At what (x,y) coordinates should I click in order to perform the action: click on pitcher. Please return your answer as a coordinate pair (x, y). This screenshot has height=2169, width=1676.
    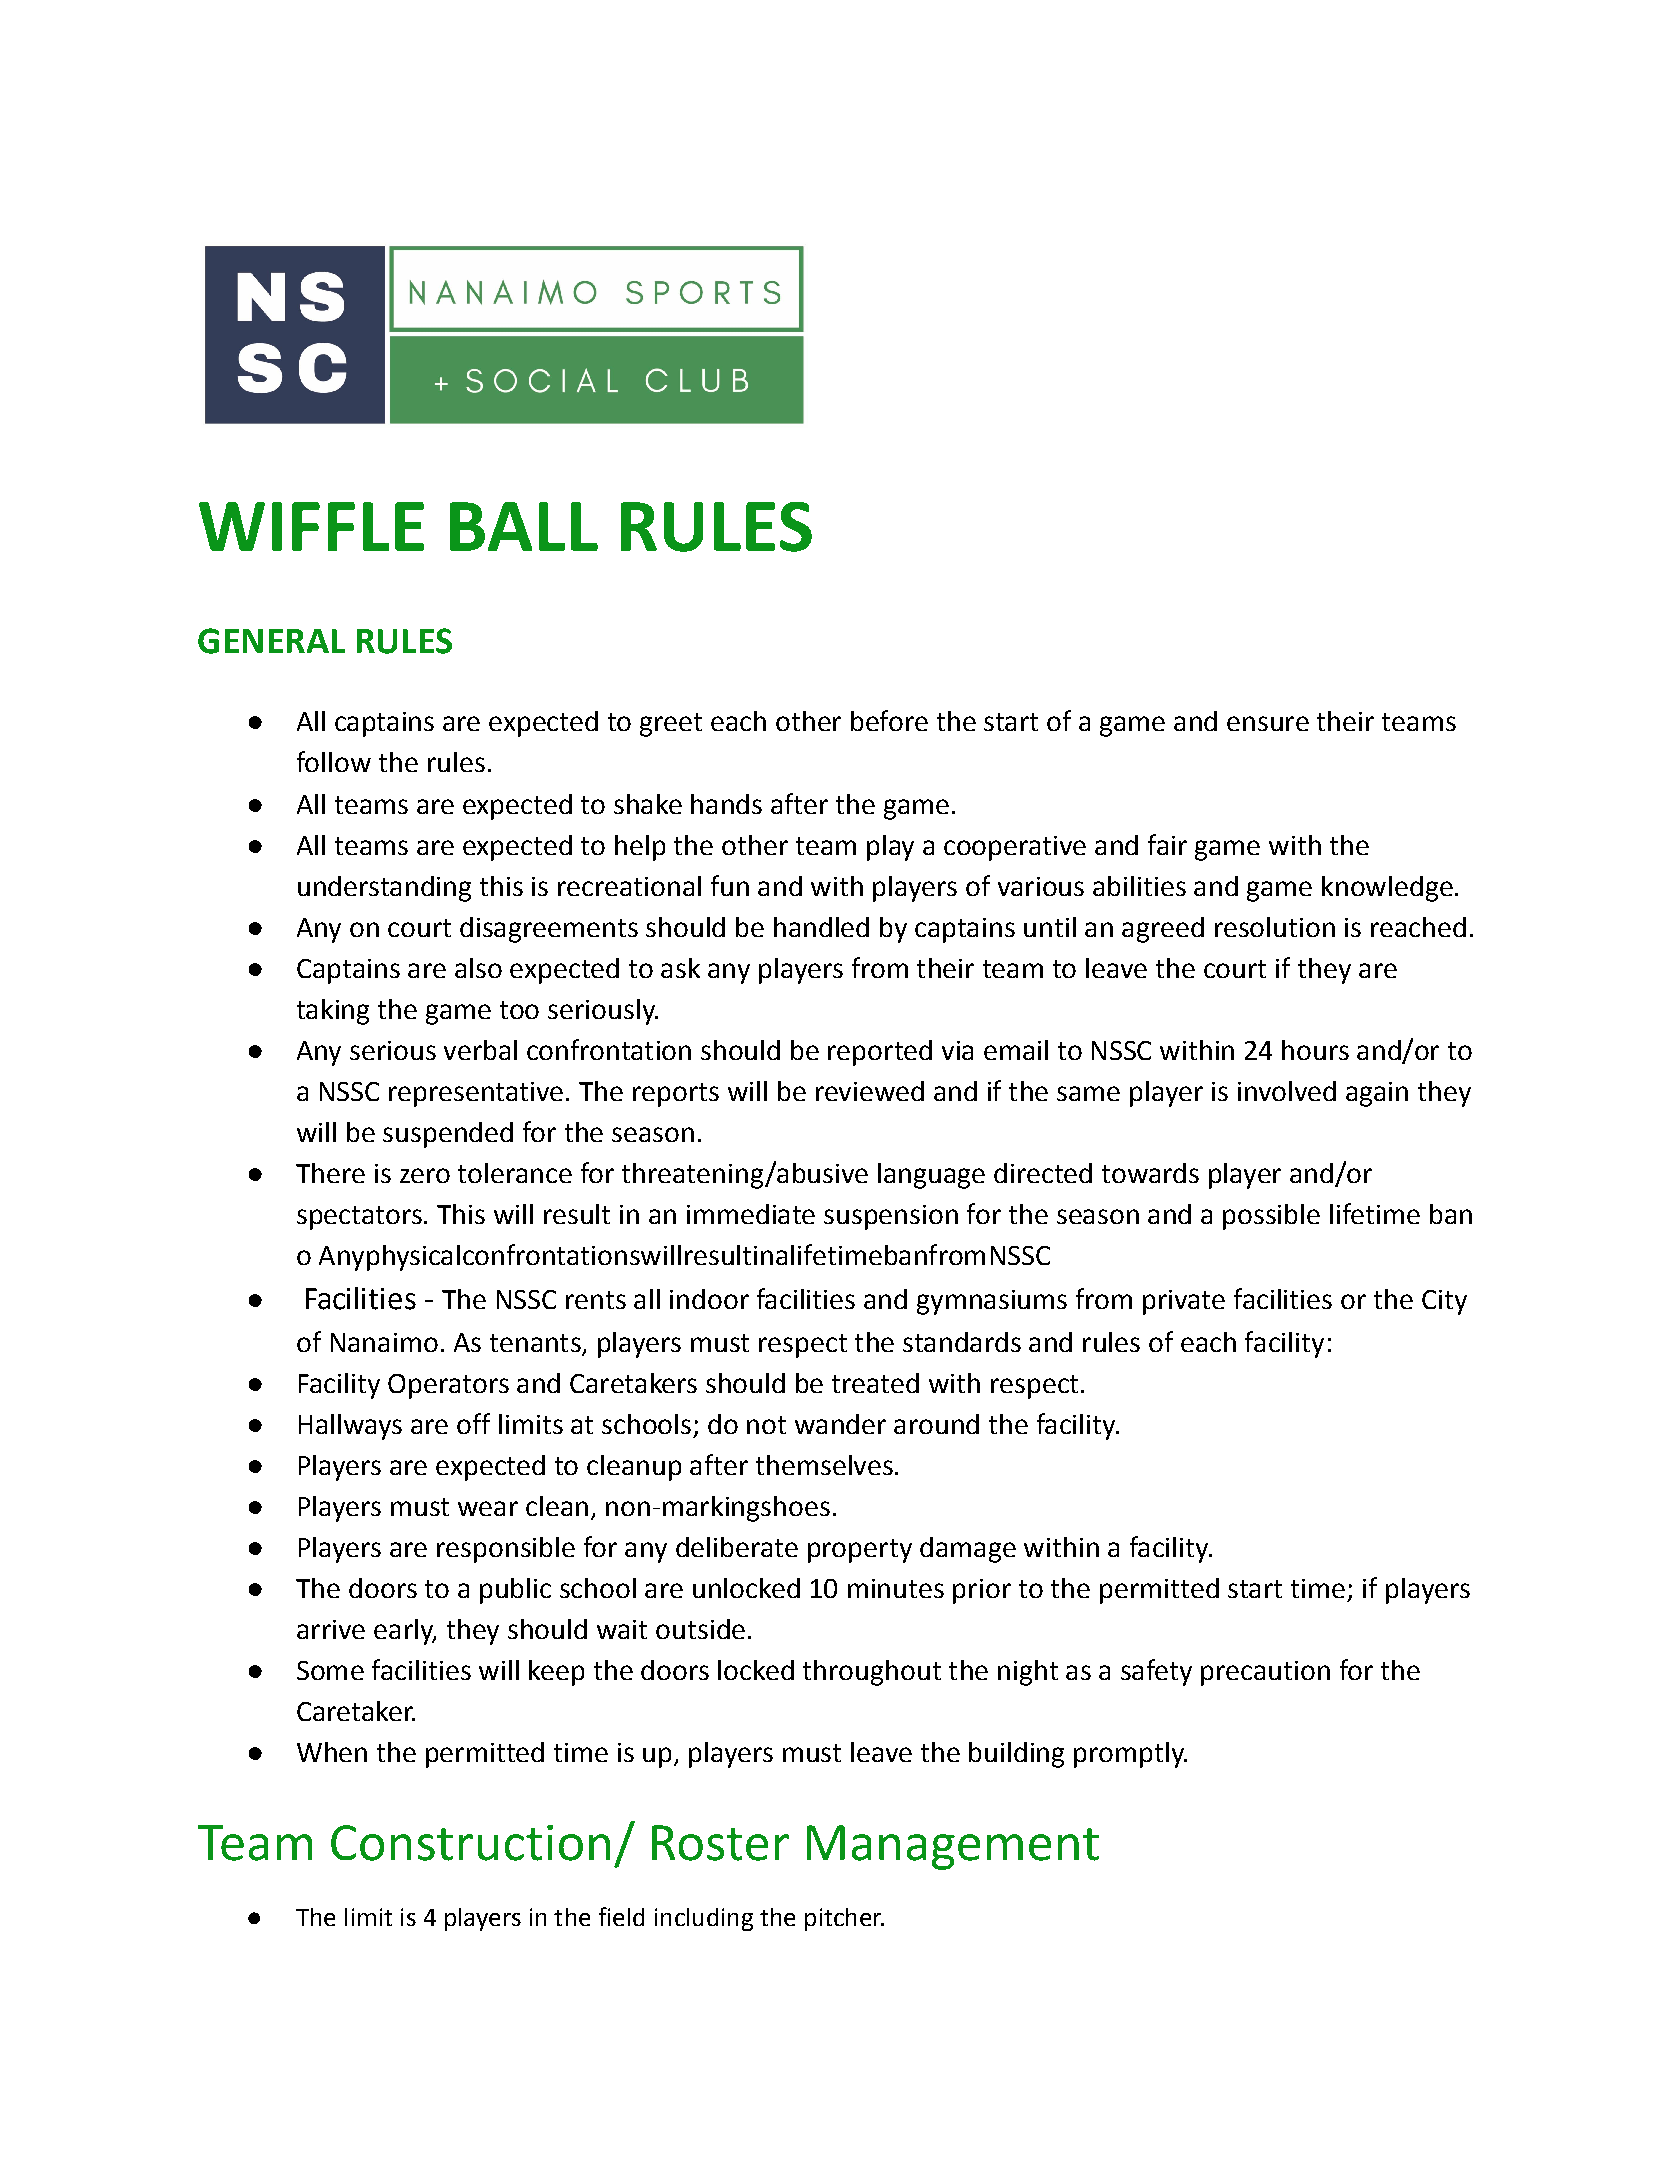
    Looking at the image, I should click on (844, 1919).
